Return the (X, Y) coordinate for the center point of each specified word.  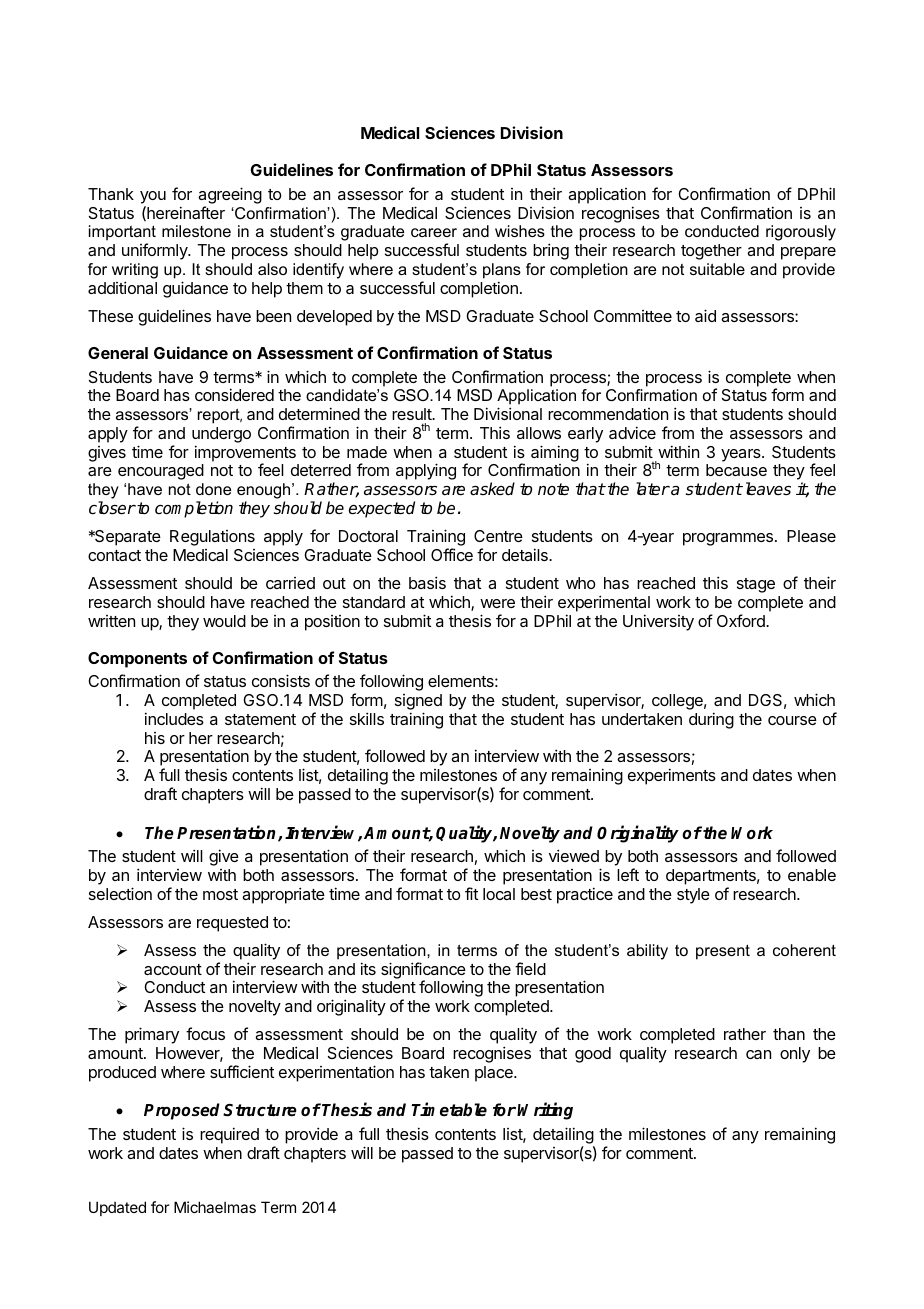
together (711, 252)
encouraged (161, 472)
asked (492, 489)
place (495, 1074)
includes (174, 718)
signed (418, 703)
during (711, 720)
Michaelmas (215, 1207)
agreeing (230, 195)
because (736, 470)
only (795, 1055)
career (434, 232)
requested (232, 924)
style (693, 896)
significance (423, 971)
